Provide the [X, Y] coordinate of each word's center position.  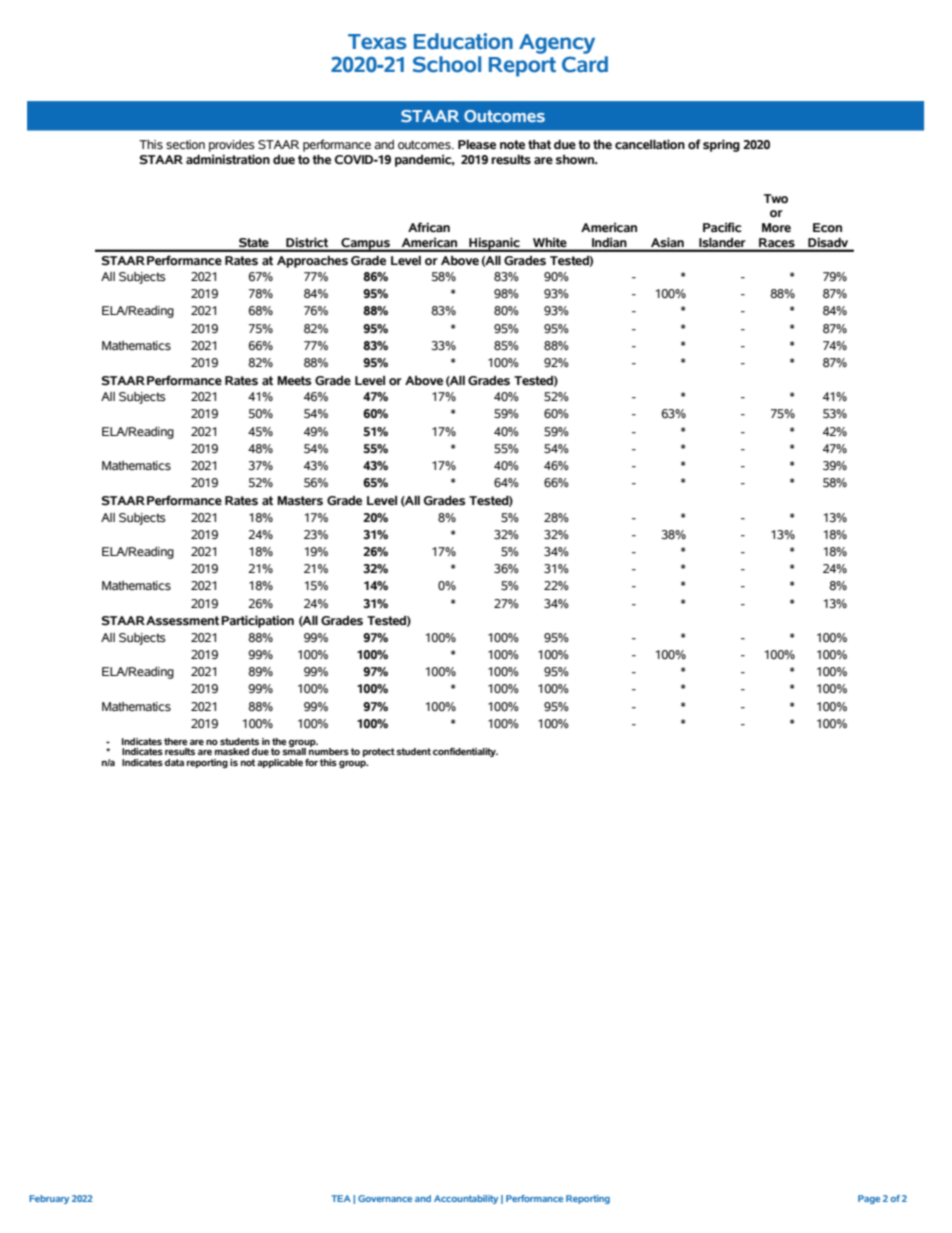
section [185, 145]
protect [379, 752]
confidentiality [465, 752]
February [49, 1199]
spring [721, 145]
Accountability [466, 1199]
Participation [257, 621]
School [447, 64]
